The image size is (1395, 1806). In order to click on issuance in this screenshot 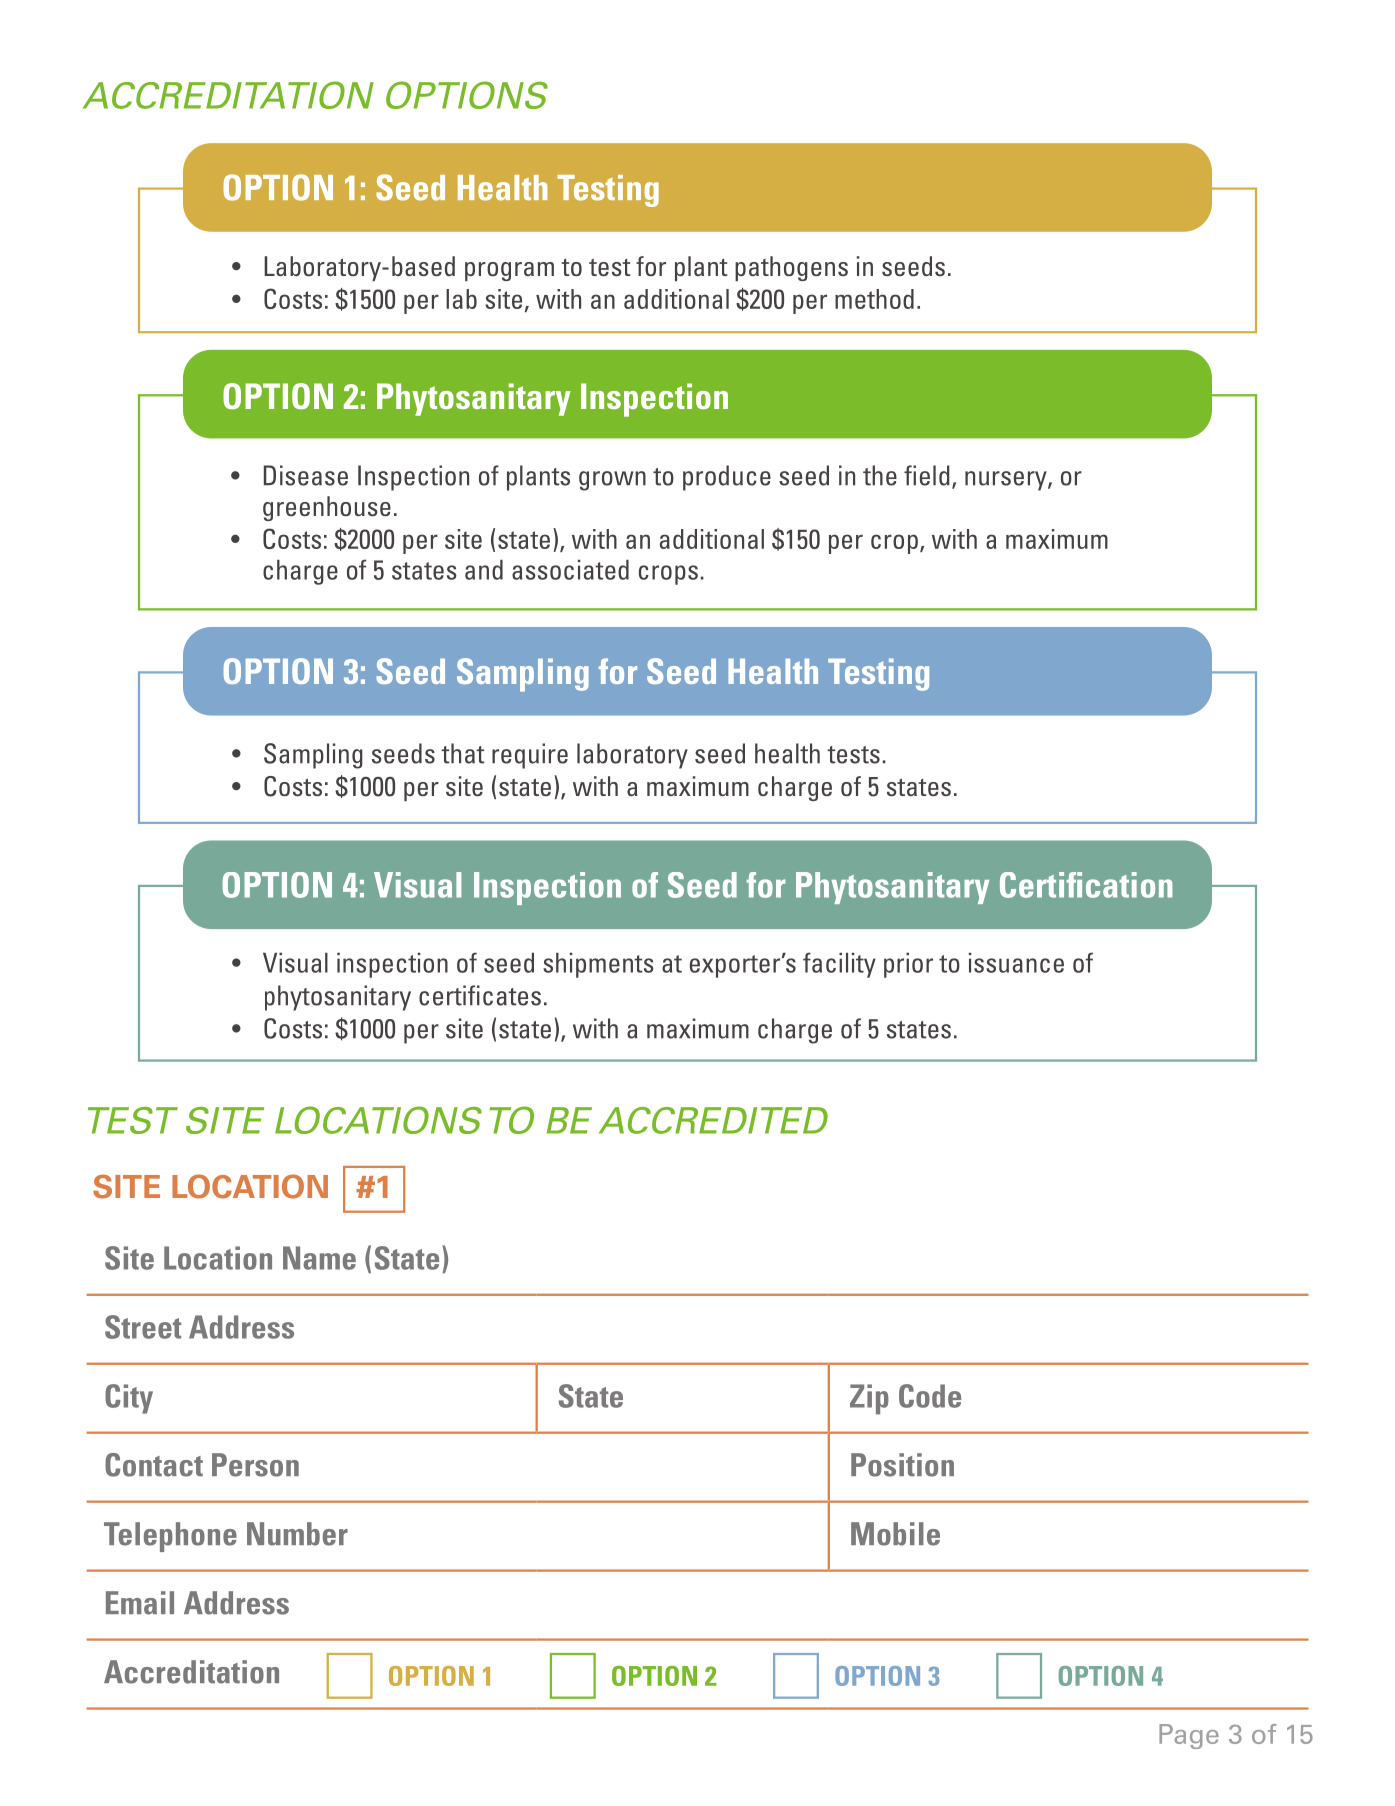, I will do `click(1016, 963)`.
